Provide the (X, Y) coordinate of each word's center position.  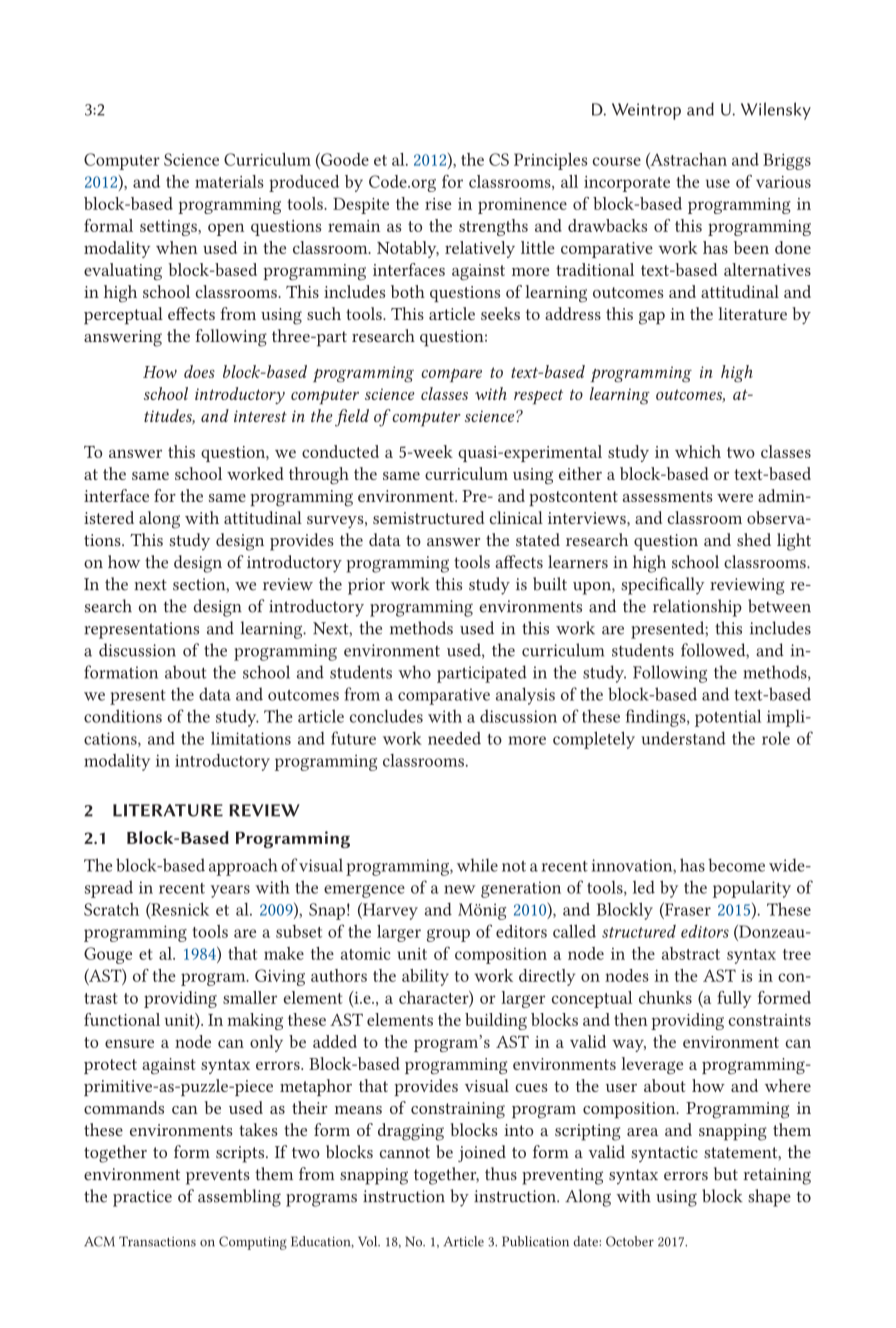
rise (438, 204)
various (783, 182)
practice (142, 1198)
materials (229, 181)
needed (454, 738)
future (353, 738)
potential (728, 718)
